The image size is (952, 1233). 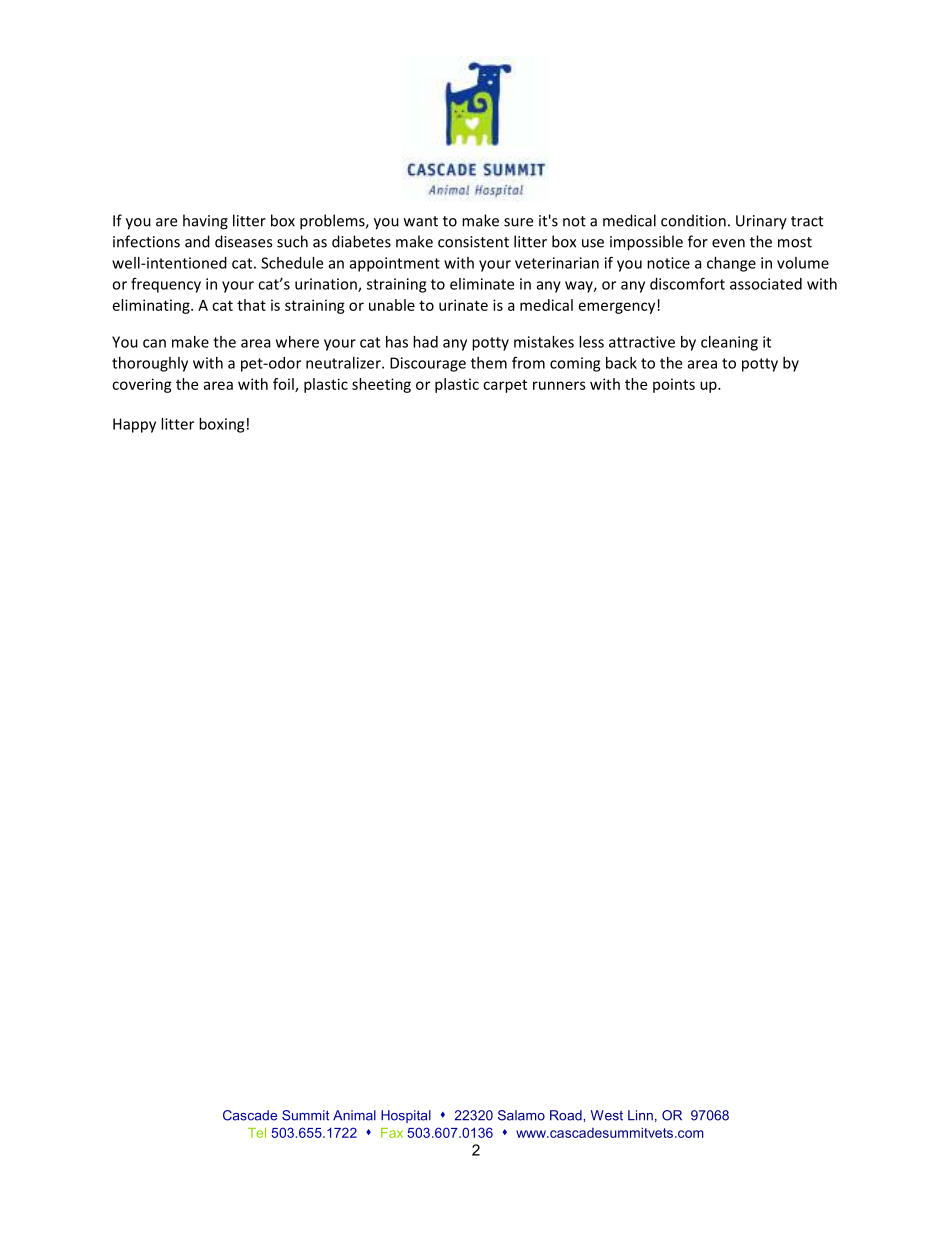 What do you see at coordinates (257, 1133) in the document?
I see `Tel` at bounding box center [257, 1133].
